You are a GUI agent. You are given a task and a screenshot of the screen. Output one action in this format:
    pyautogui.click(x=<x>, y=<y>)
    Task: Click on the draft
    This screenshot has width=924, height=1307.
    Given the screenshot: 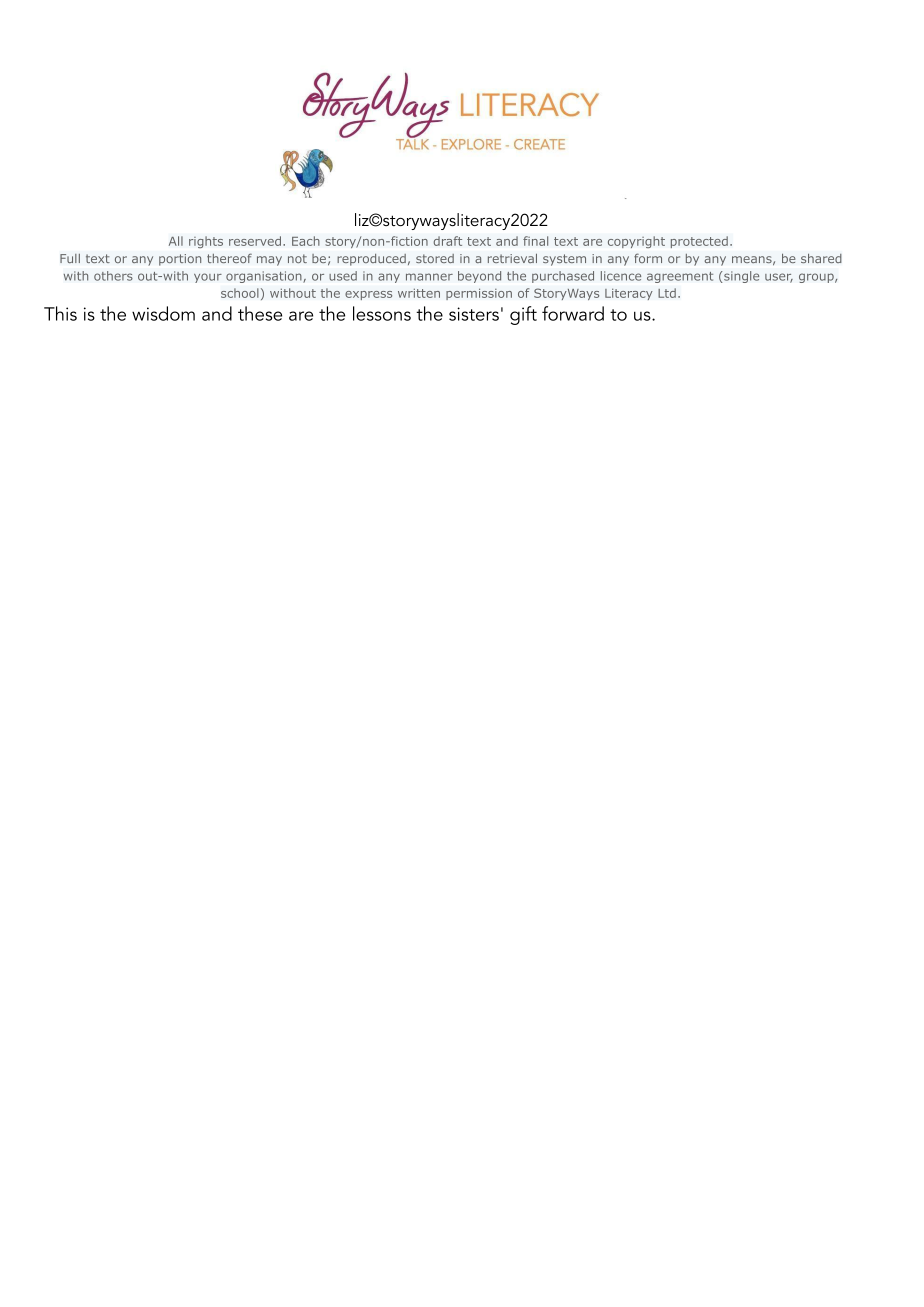 What is the action you would take?
    pyautogui.click(x=447, y=241)
